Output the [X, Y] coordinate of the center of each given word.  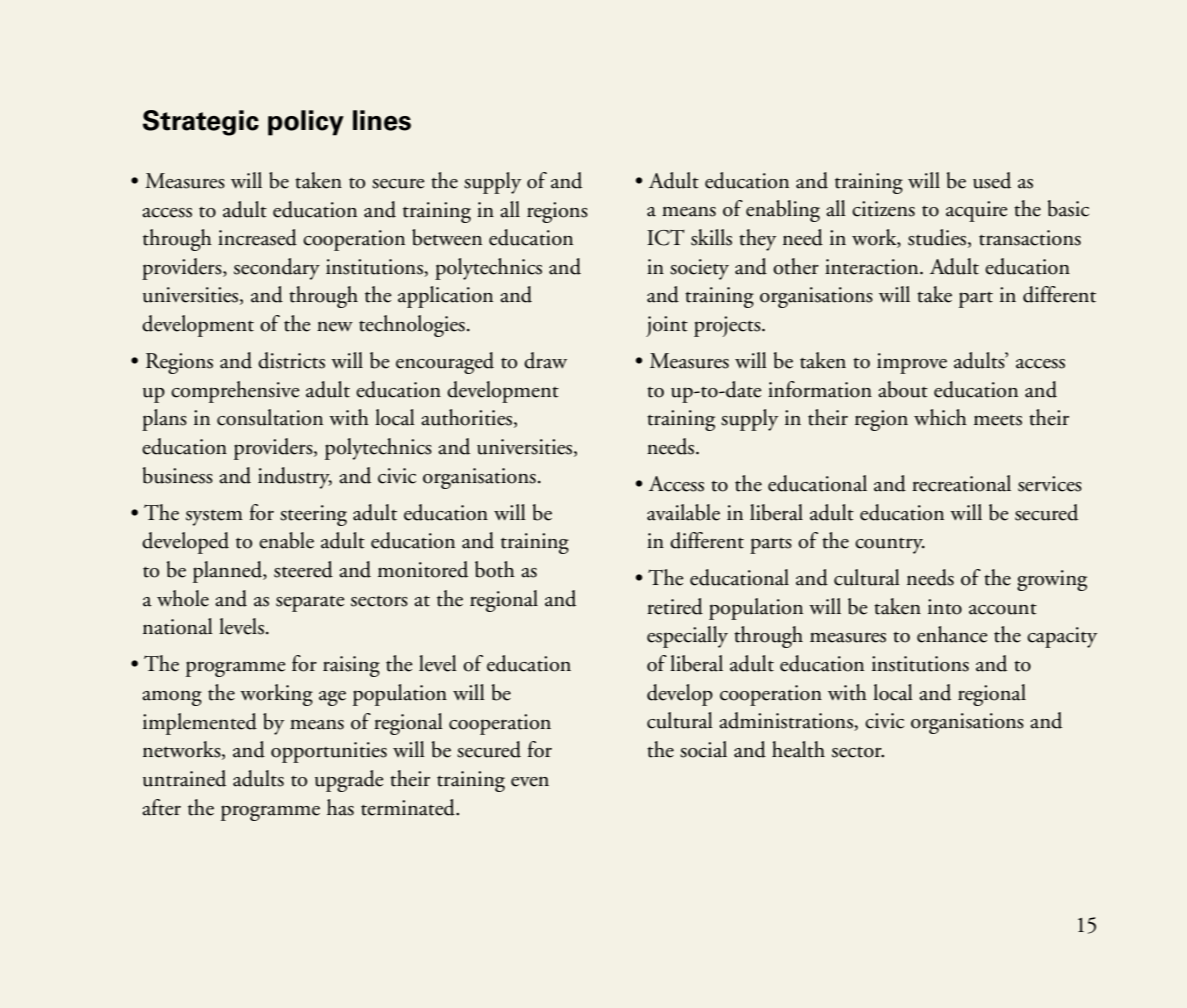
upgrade [349, 781]
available [683, 512]
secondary [277, 269]
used [992, 180]
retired [675, 606]
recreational [961, 483]
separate [310, 604]
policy [306, 123]
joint [667, 326]
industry [295, 478]
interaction [873, 267]
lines [382, 120]
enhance [952, 634]
